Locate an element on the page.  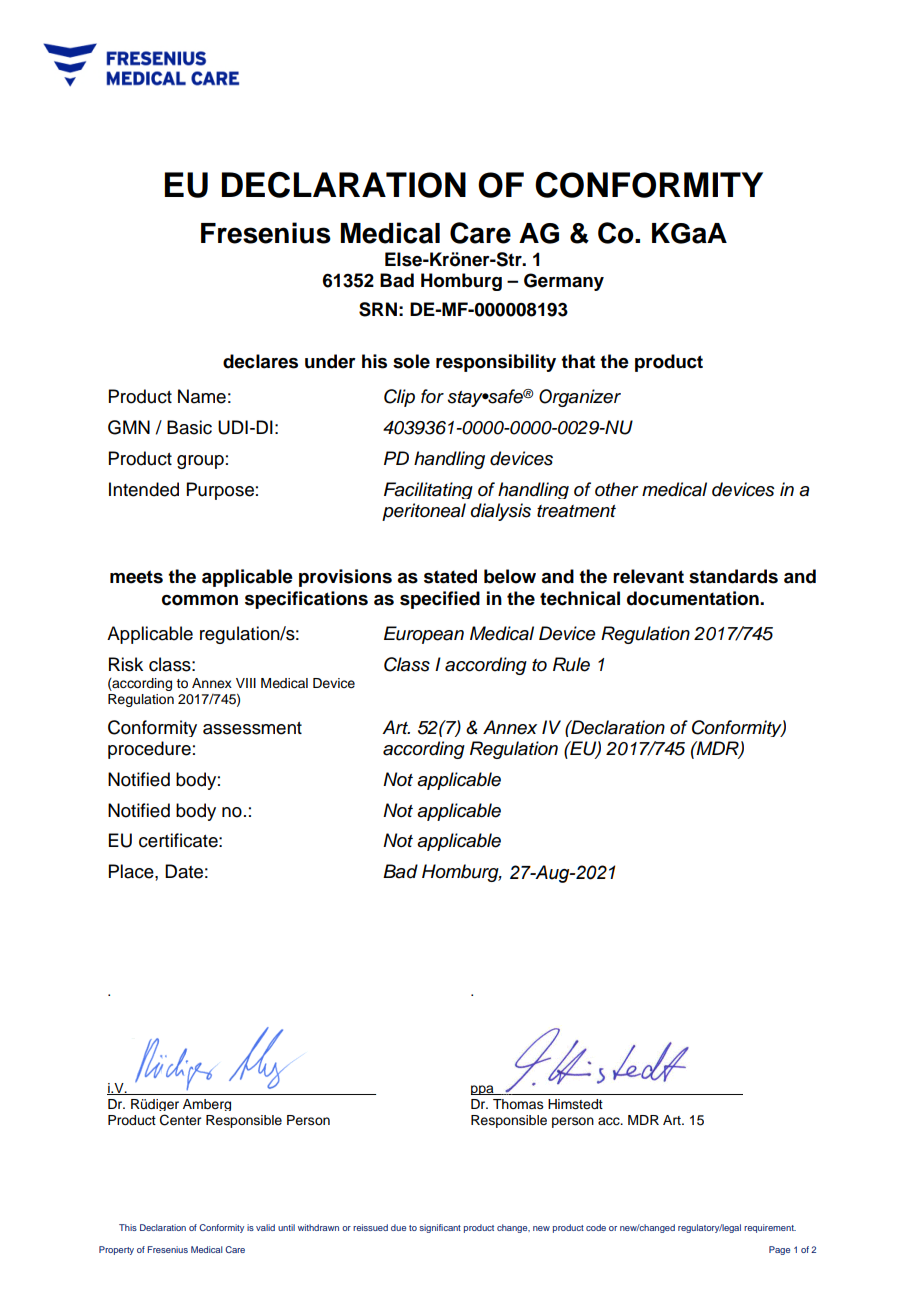
SRN is located at coordinates (378, 309).
